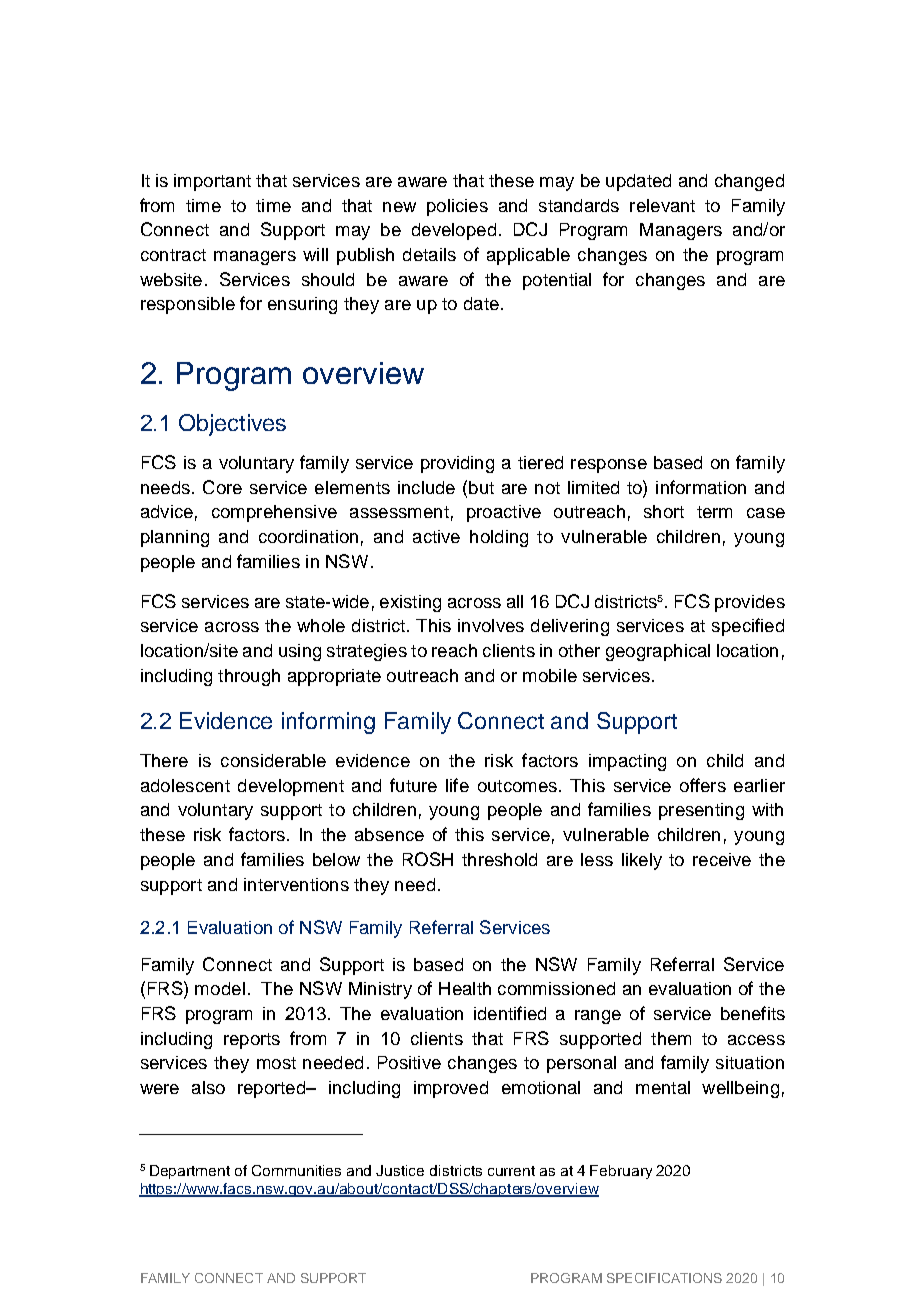  What do you see at coordinates (457, 464) in the page?
I see `providing` at bounding box center [457, 464].
